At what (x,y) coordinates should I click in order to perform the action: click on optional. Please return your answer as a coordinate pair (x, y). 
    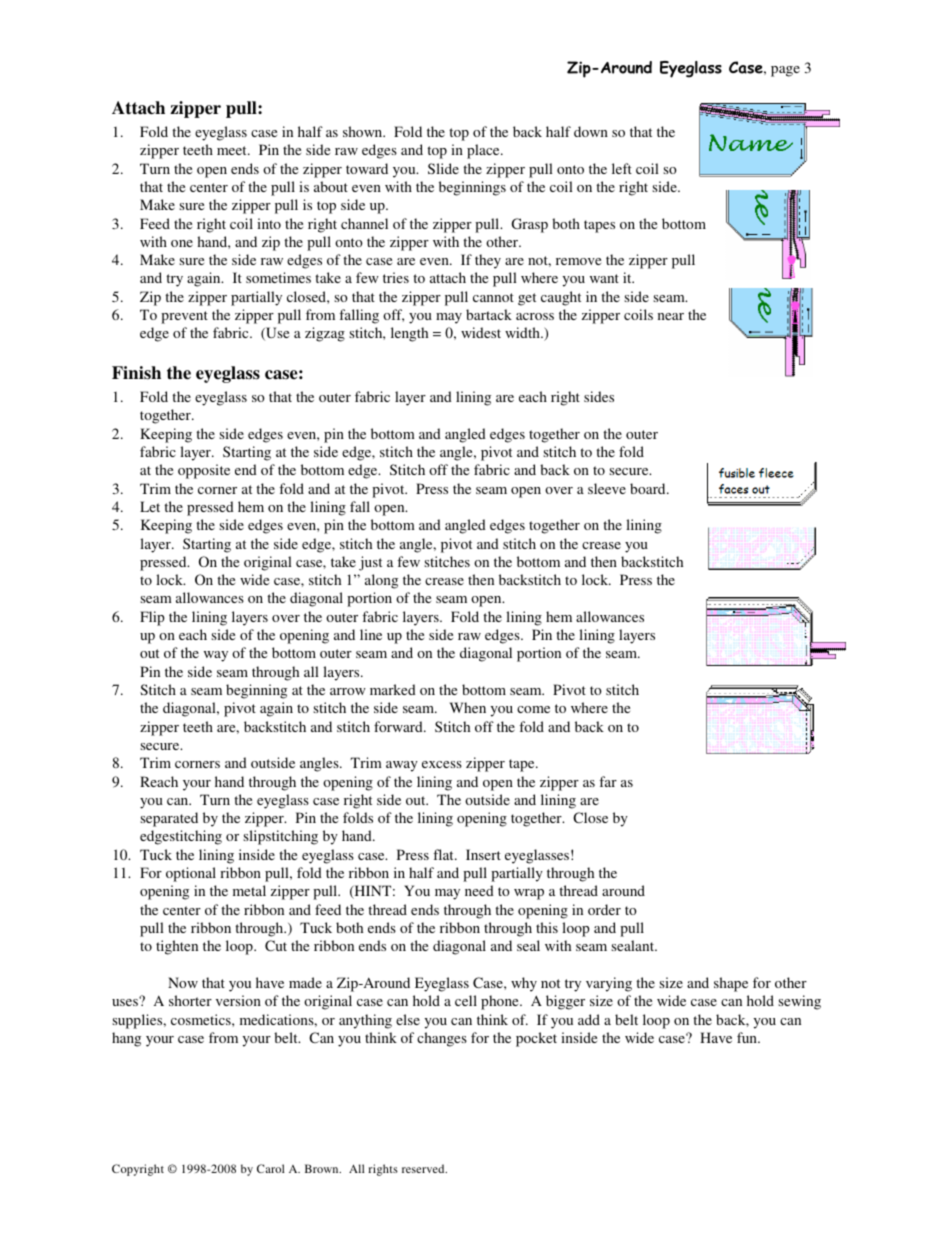
    Looking at the image, I should click on (191, 874).
